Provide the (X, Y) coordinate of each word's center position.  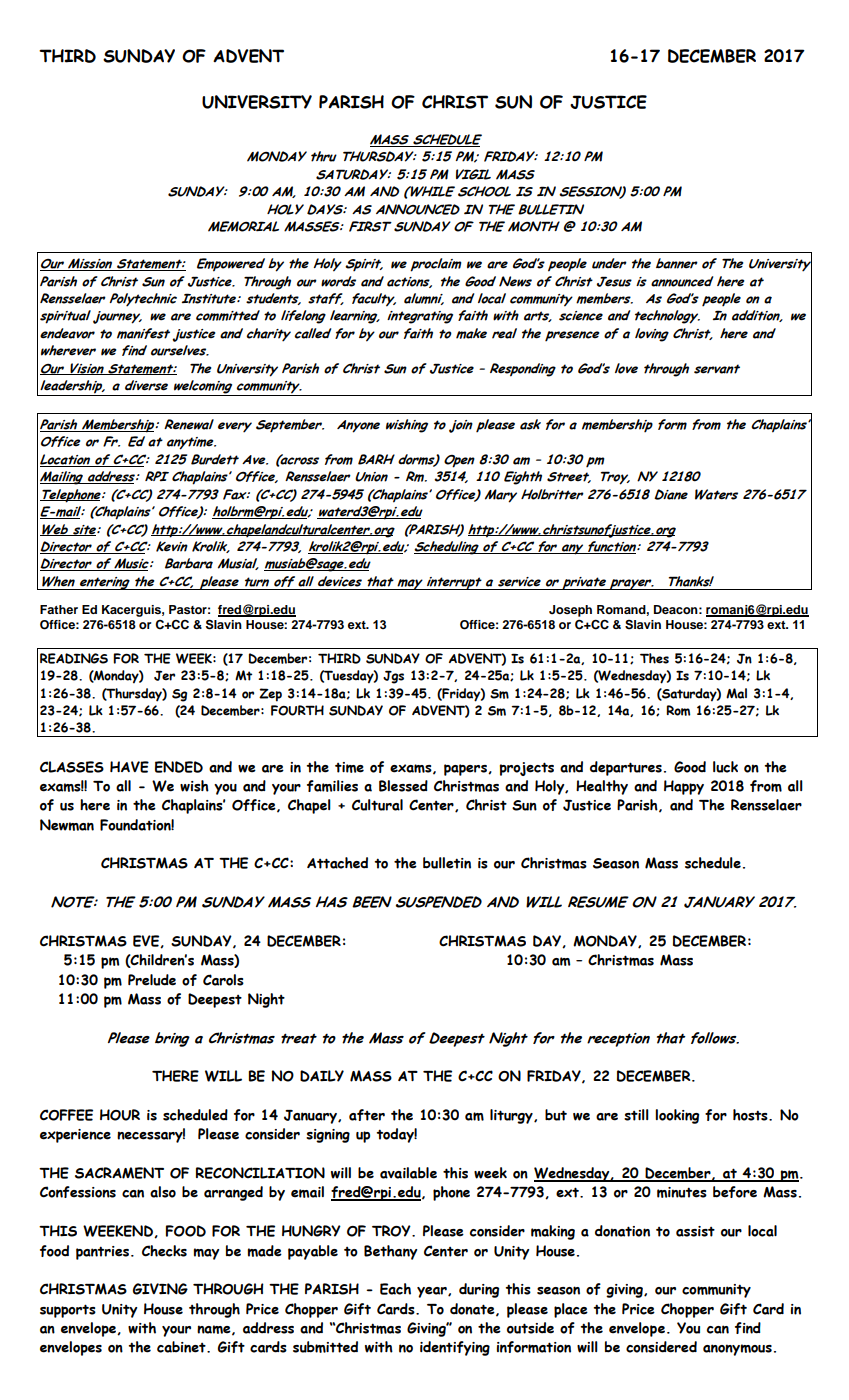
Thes (654, 658)
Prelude (152, 980)
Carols (223, 980)
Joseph (570, 611)
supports (68, 1311)
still (636, 1115)
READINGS (74, 658)
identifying (455, 1348)
